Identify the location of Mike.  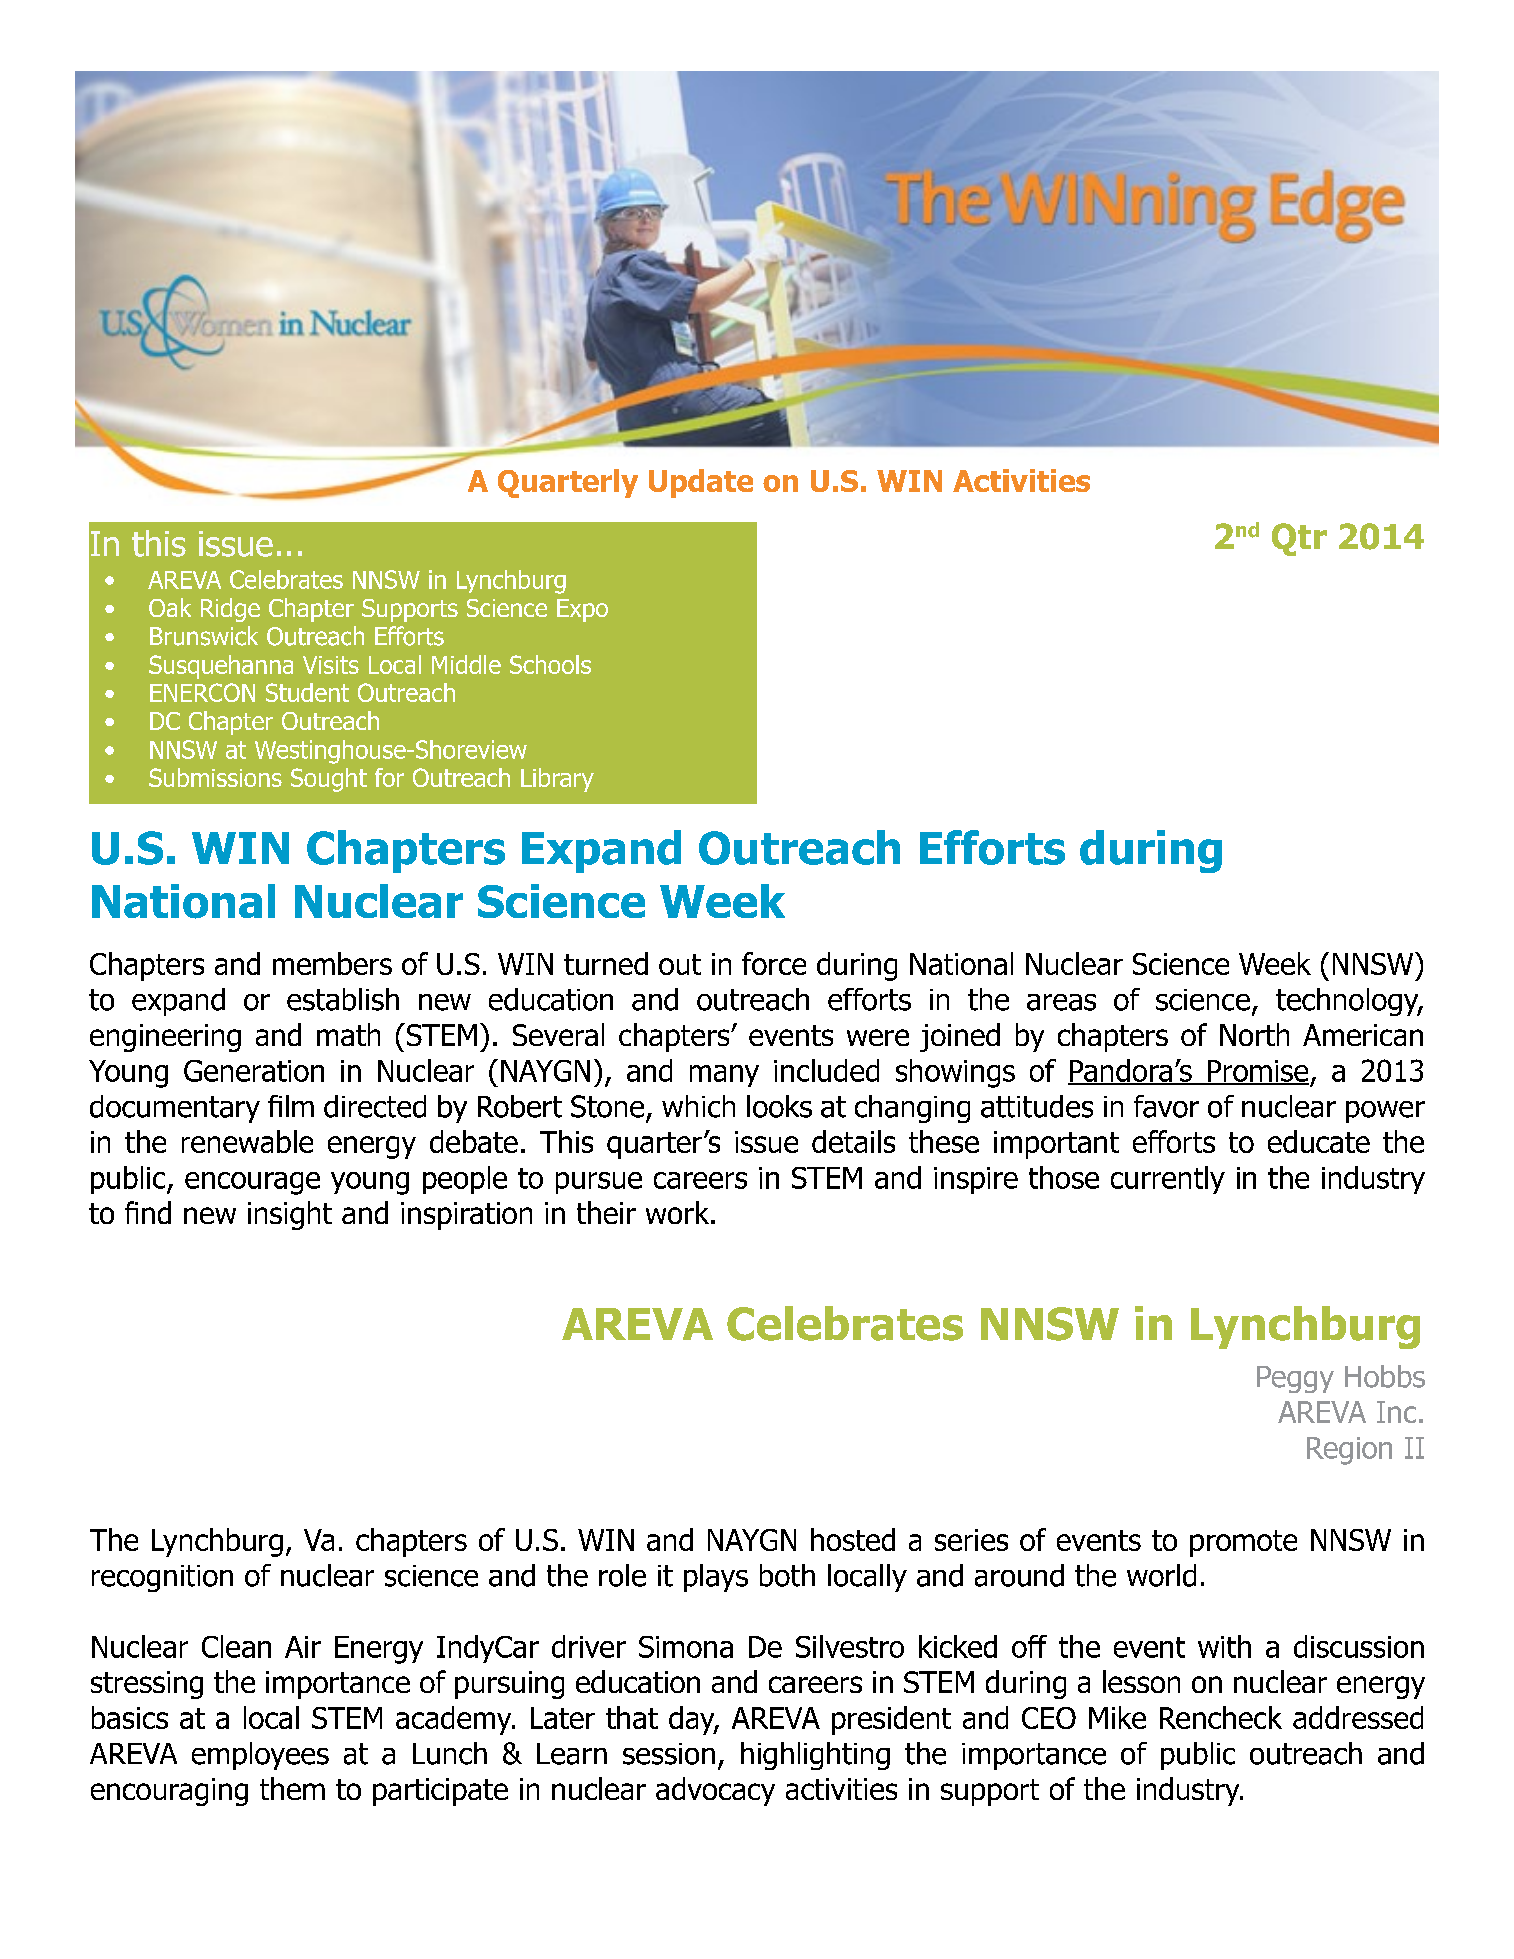
(1117, 1717).
